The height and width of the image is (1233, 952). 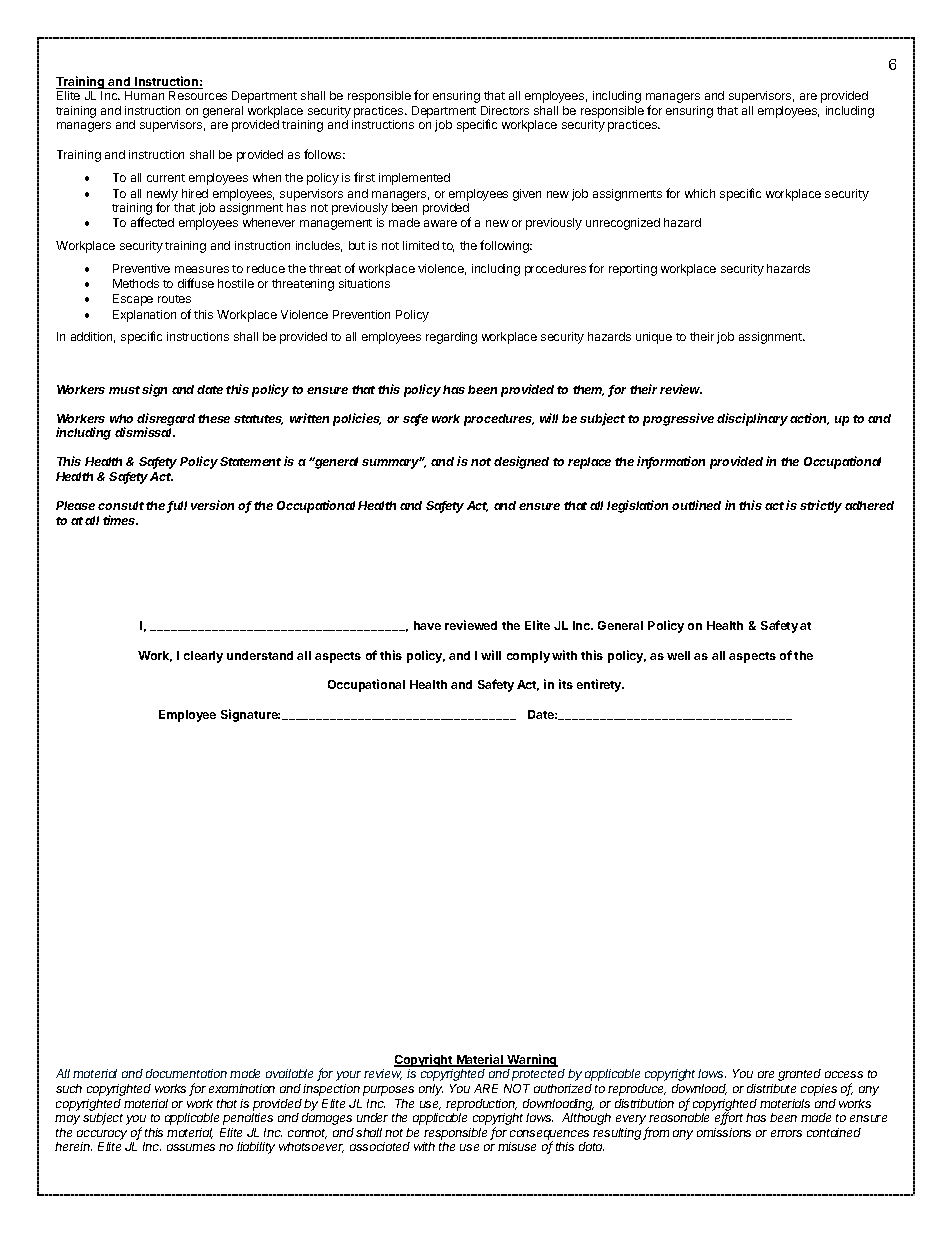 What do you see at coordinates (144, 95) in the image?
I see `Human` at bounding box center [144, 95].
